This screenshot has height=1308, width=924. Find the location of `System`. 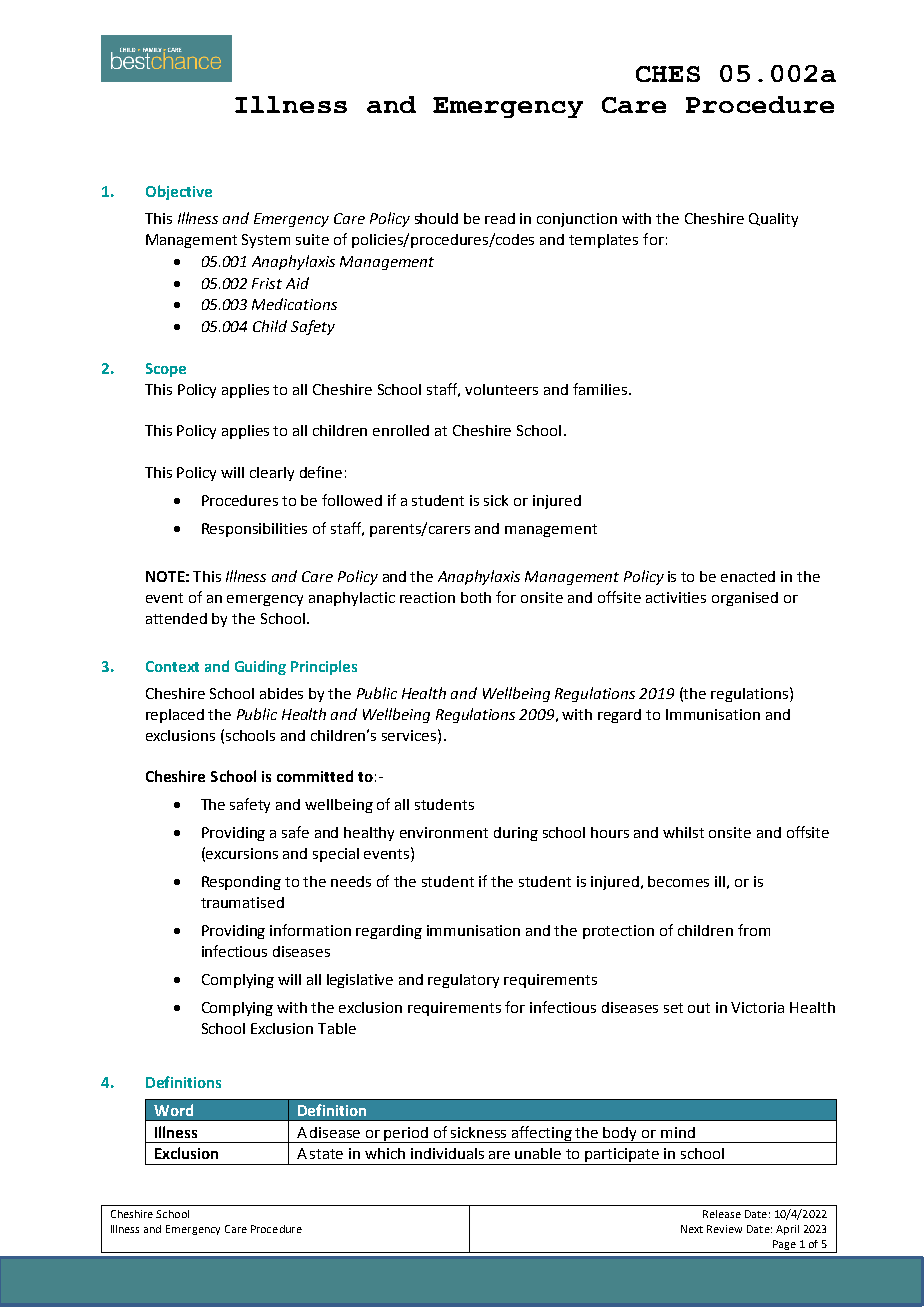

System is located at coordinates (266, 241).
